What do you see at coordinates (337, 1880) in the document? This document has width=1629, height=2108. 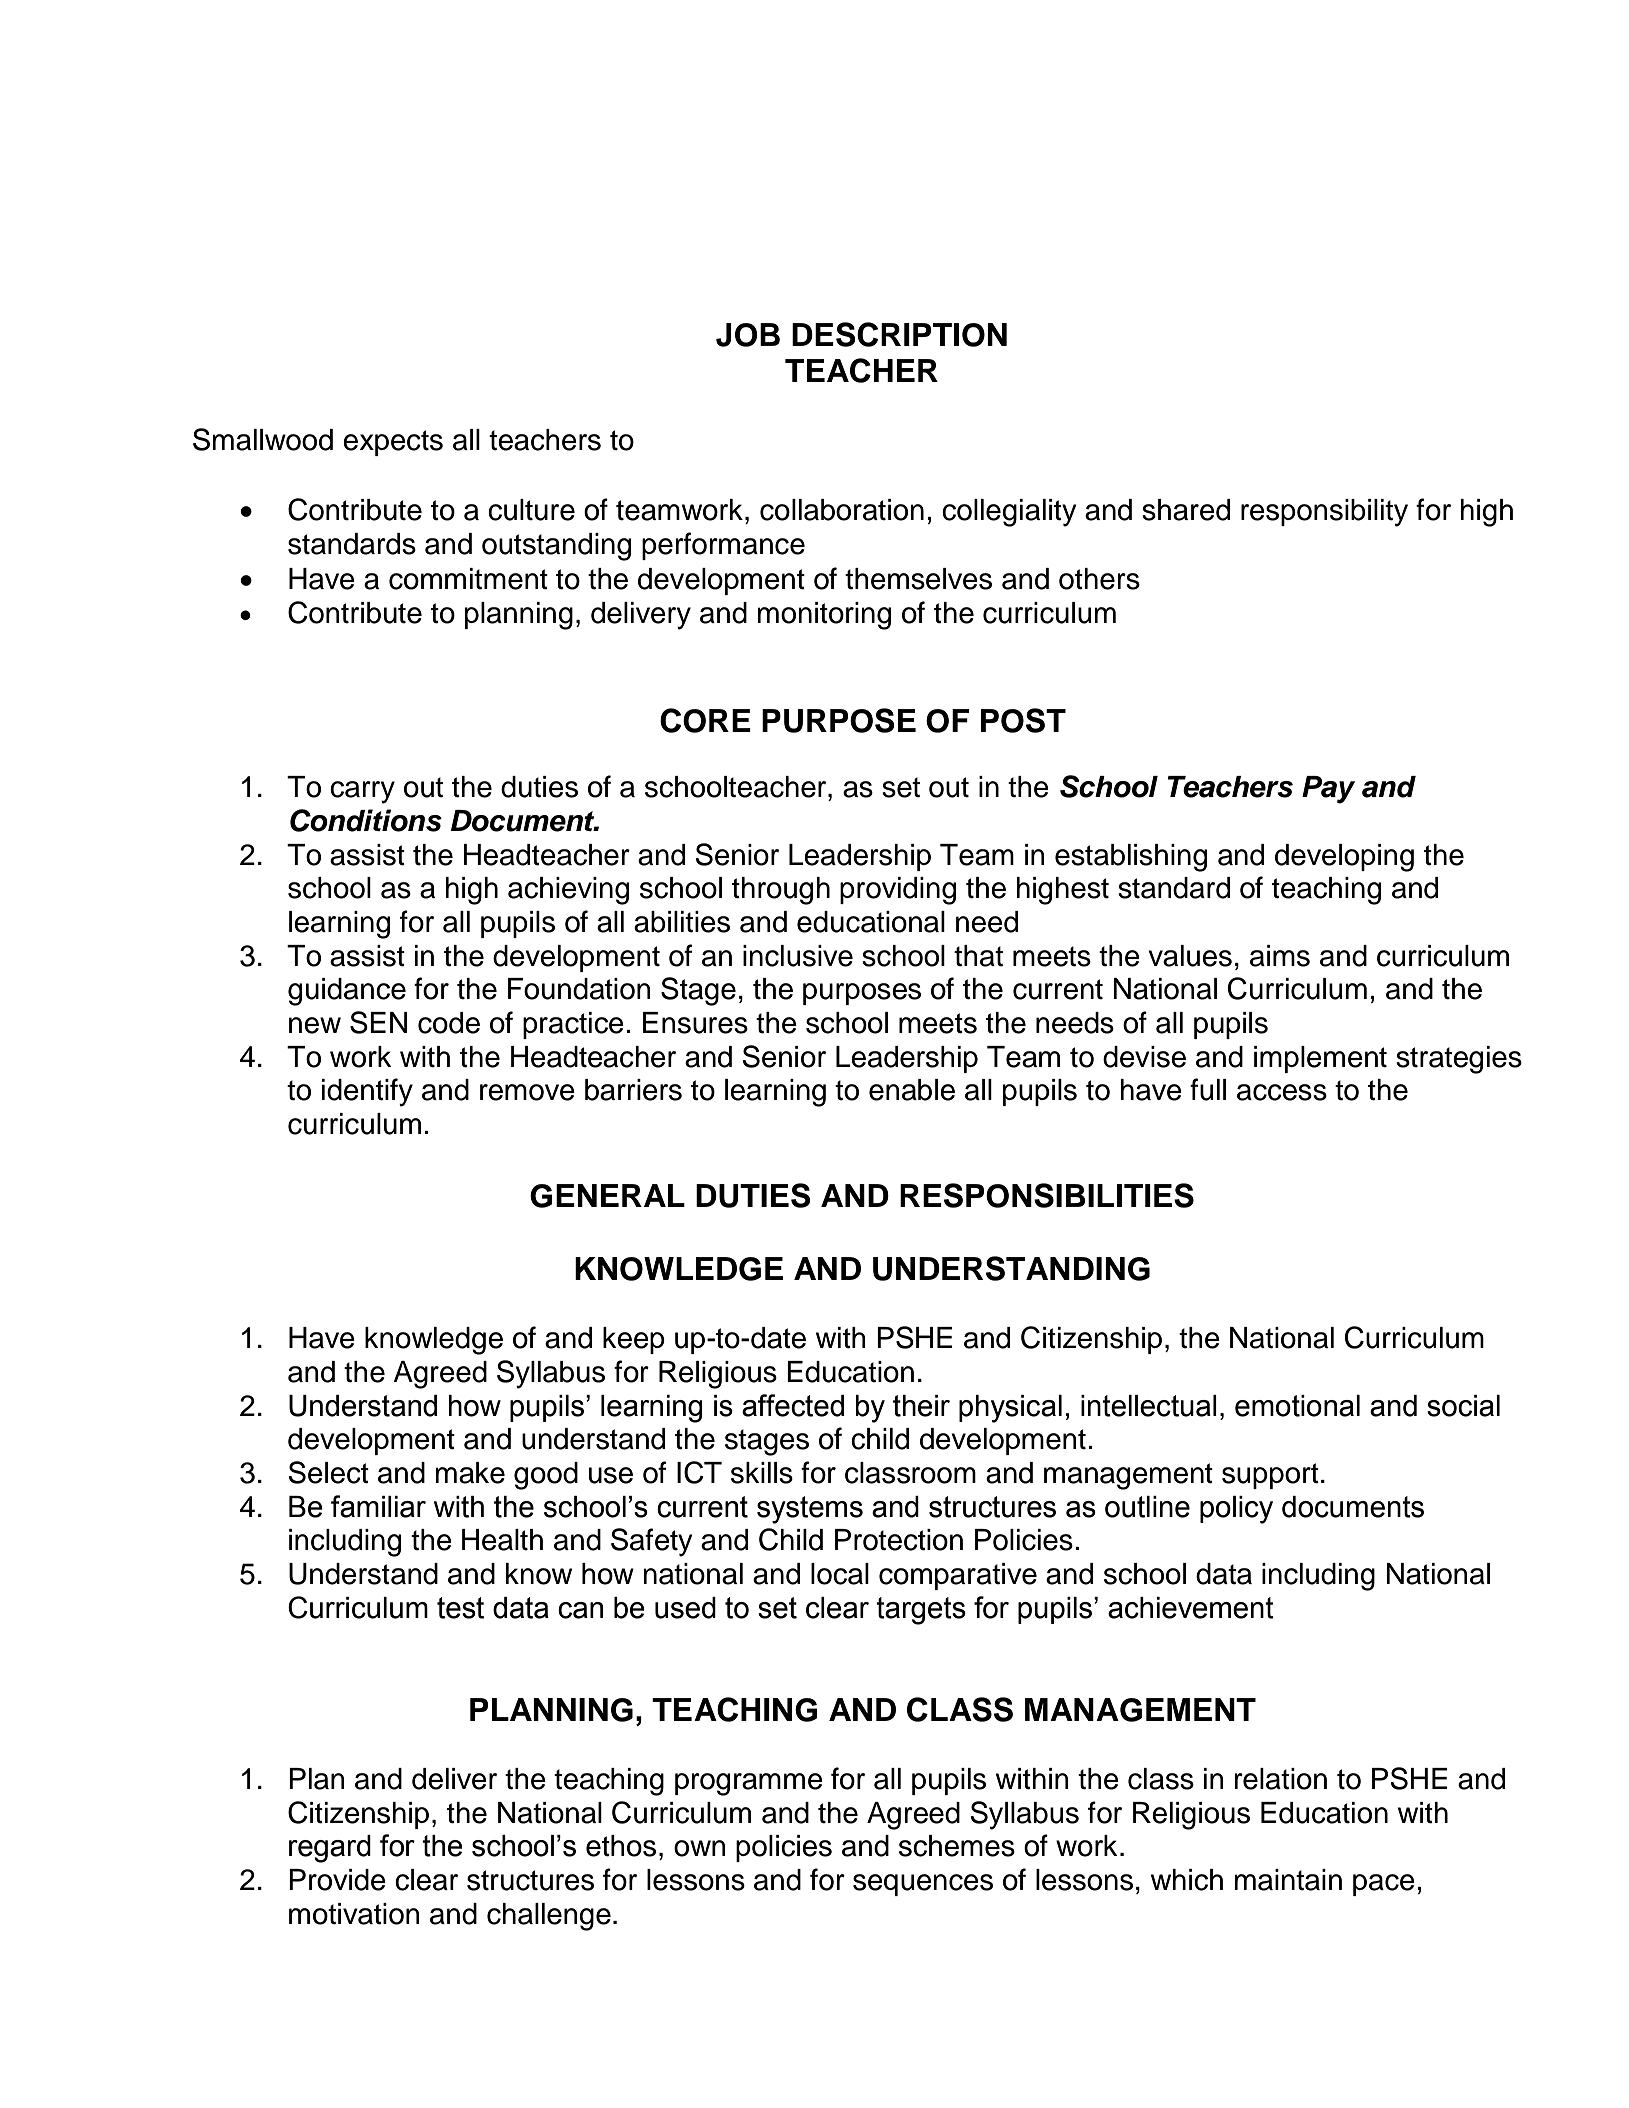 I see `Provide` at bounding box center [337, 1880].
